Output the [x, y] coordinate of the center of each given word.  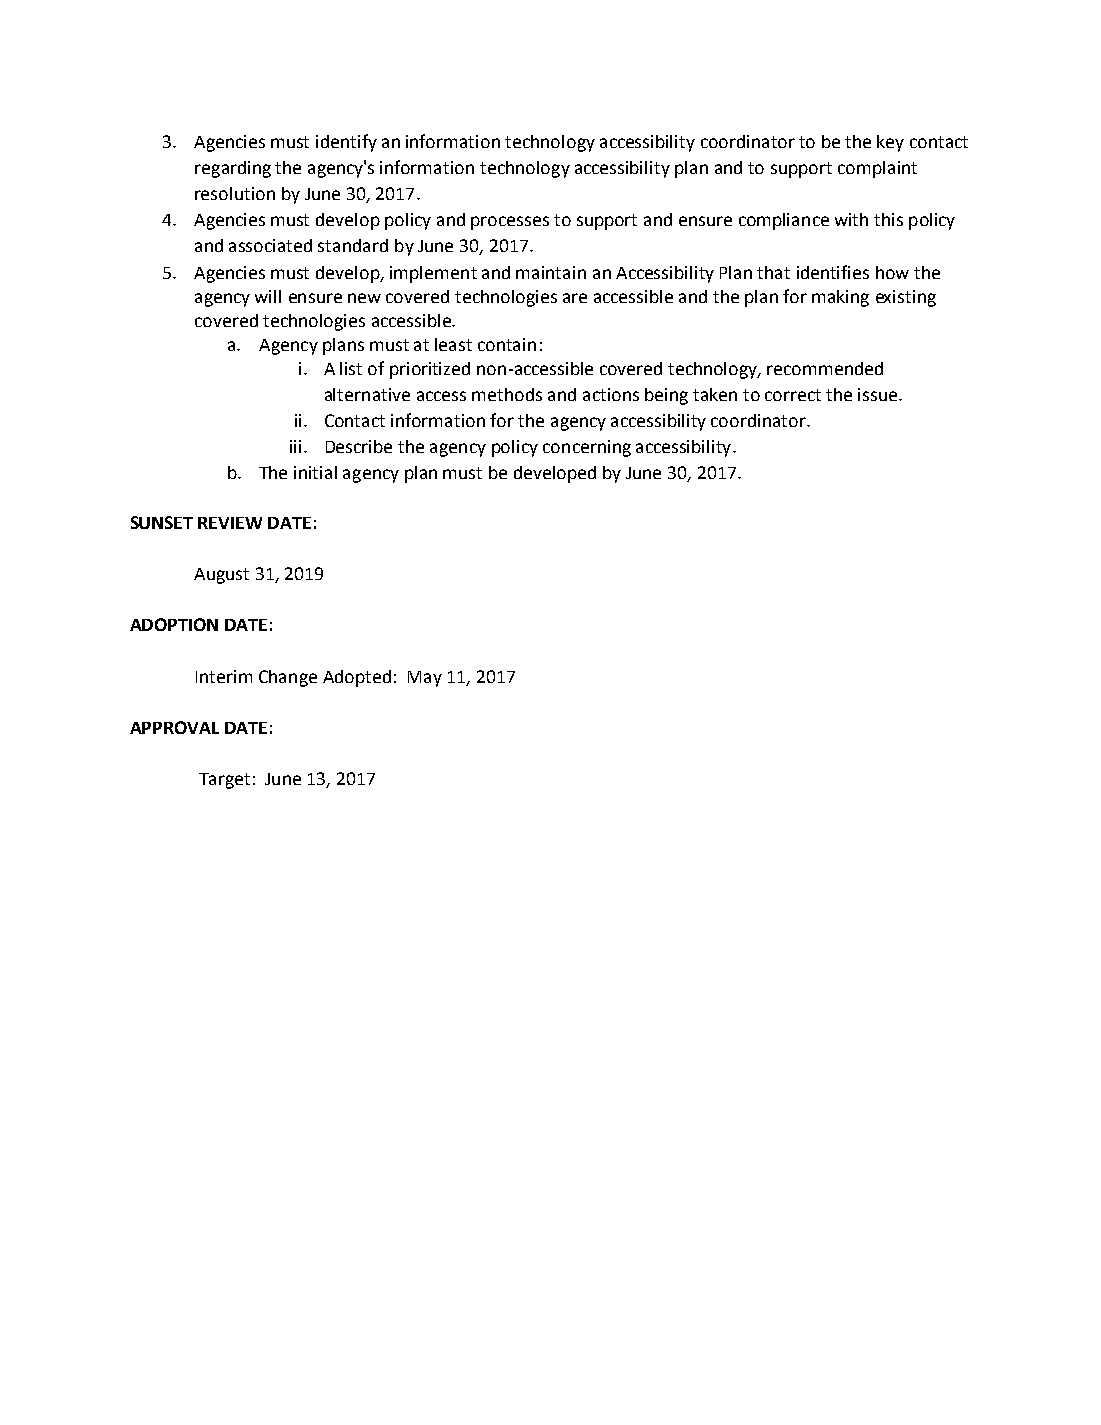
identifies [833, 272]
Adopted [357, 678]
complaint [877, 169]
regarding [233, 169]
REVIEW [230, 523]
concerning [587, 448]
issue [879, 394]
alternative [367, 394]
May [425, 679]
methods [507, 394]
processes [510, 223]
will [268, 296]
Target [224, 781]
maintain [551, 272]
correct [793, 395]
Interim [224, 676]
